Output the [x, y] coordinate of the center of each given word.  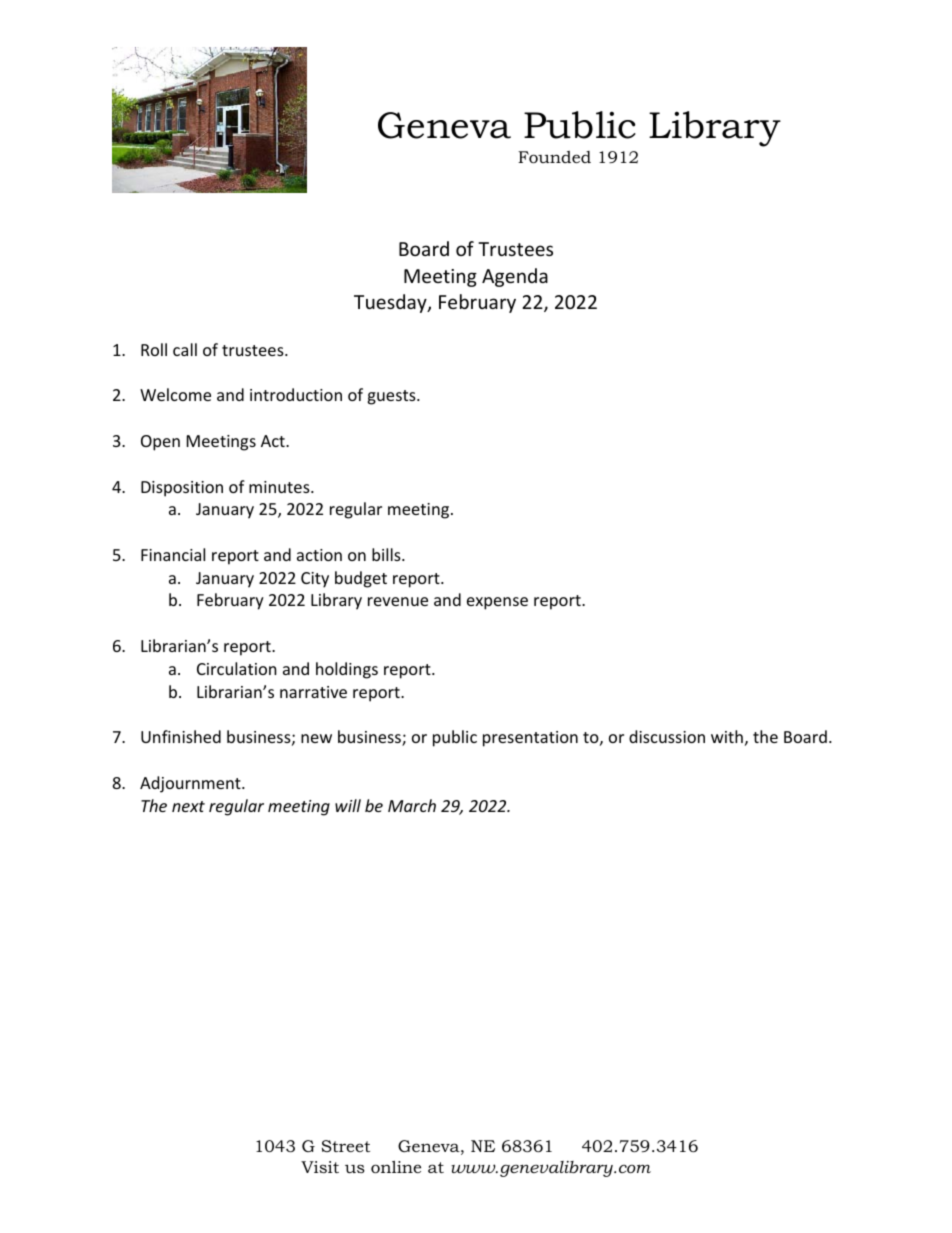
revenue [398, 601]
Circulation [237, 668]
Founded [554, 157]
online [396, 1167]
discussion [667, 736]
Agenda [515, 277]
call [185, 349]
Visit [320, 1167]
